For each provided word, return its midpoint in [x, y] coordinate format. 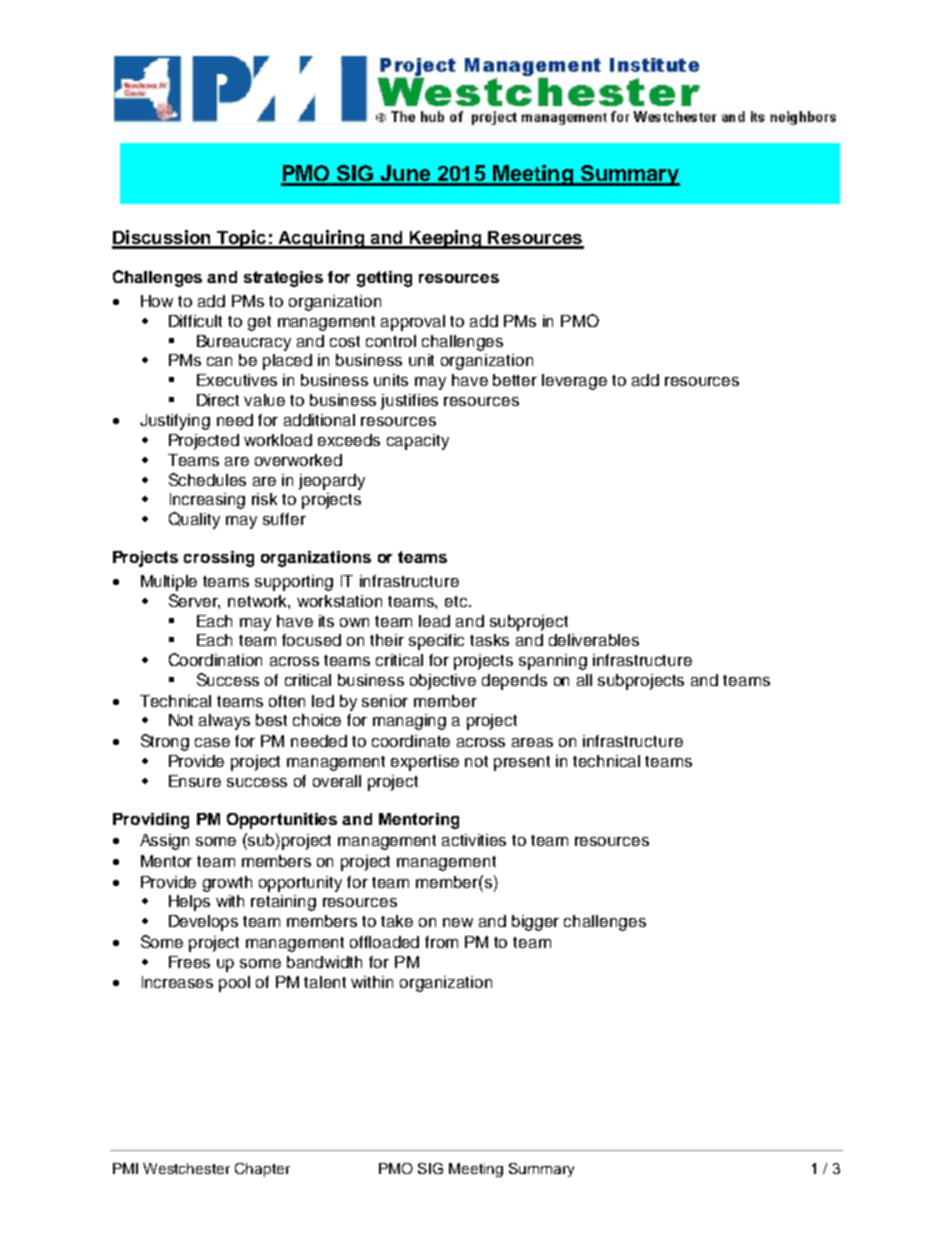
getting [384, 279]
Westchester [186, 1168]
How [157, 301]
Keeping [446, 239]
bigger [535, 923]
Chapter [262, 1170]
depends [514, 682]
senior [385, 701]
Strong [165, 742]
